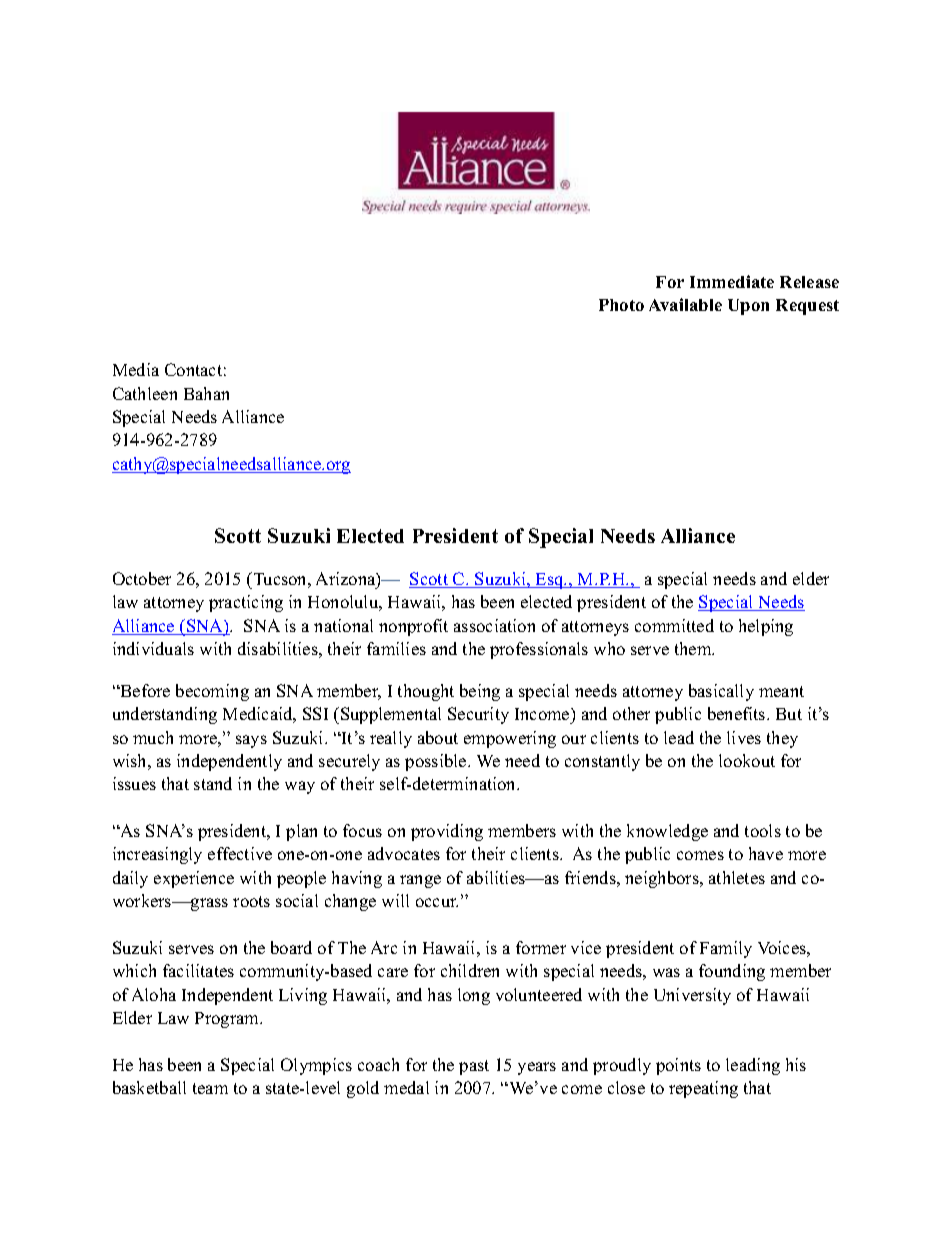 Image resolution: width=952 pixels, height=1233 pixels. What do you see at coordinates (437, 902) in the page?
I see `occur` at bounding box center [437, 902].
